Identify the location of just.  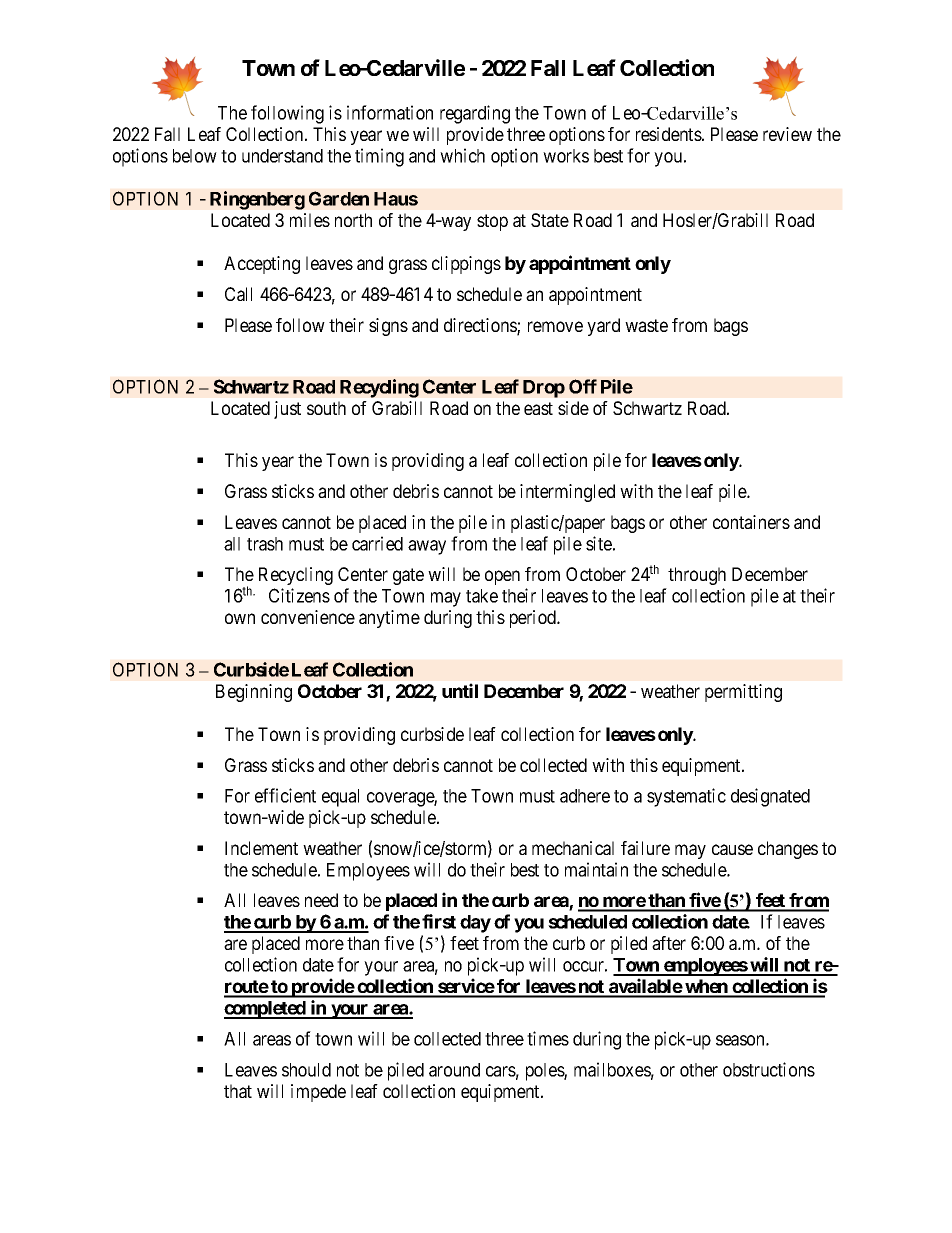
(287, 410).
